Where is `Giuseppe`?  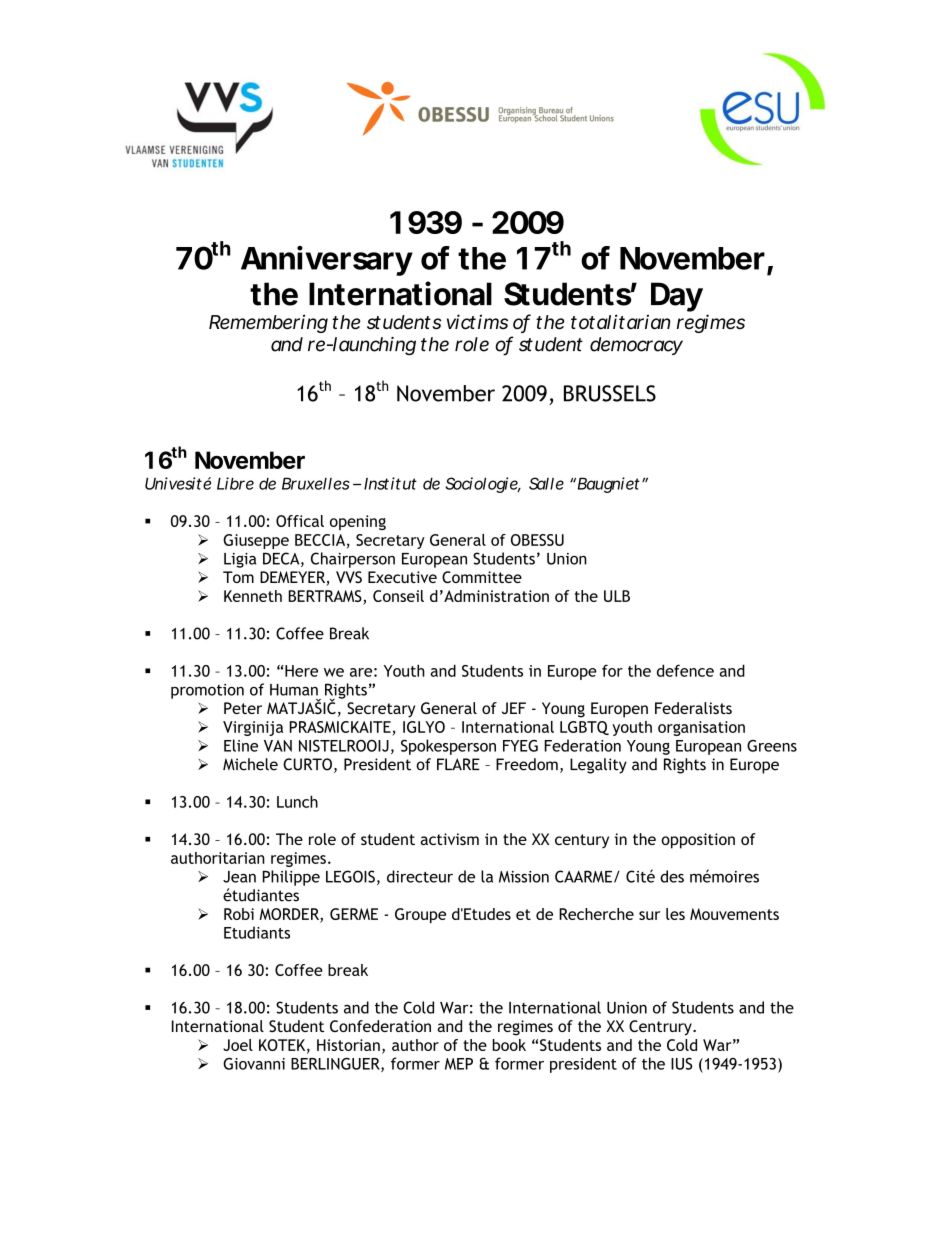 Giuseppe is located at coordinates (256, 541).
